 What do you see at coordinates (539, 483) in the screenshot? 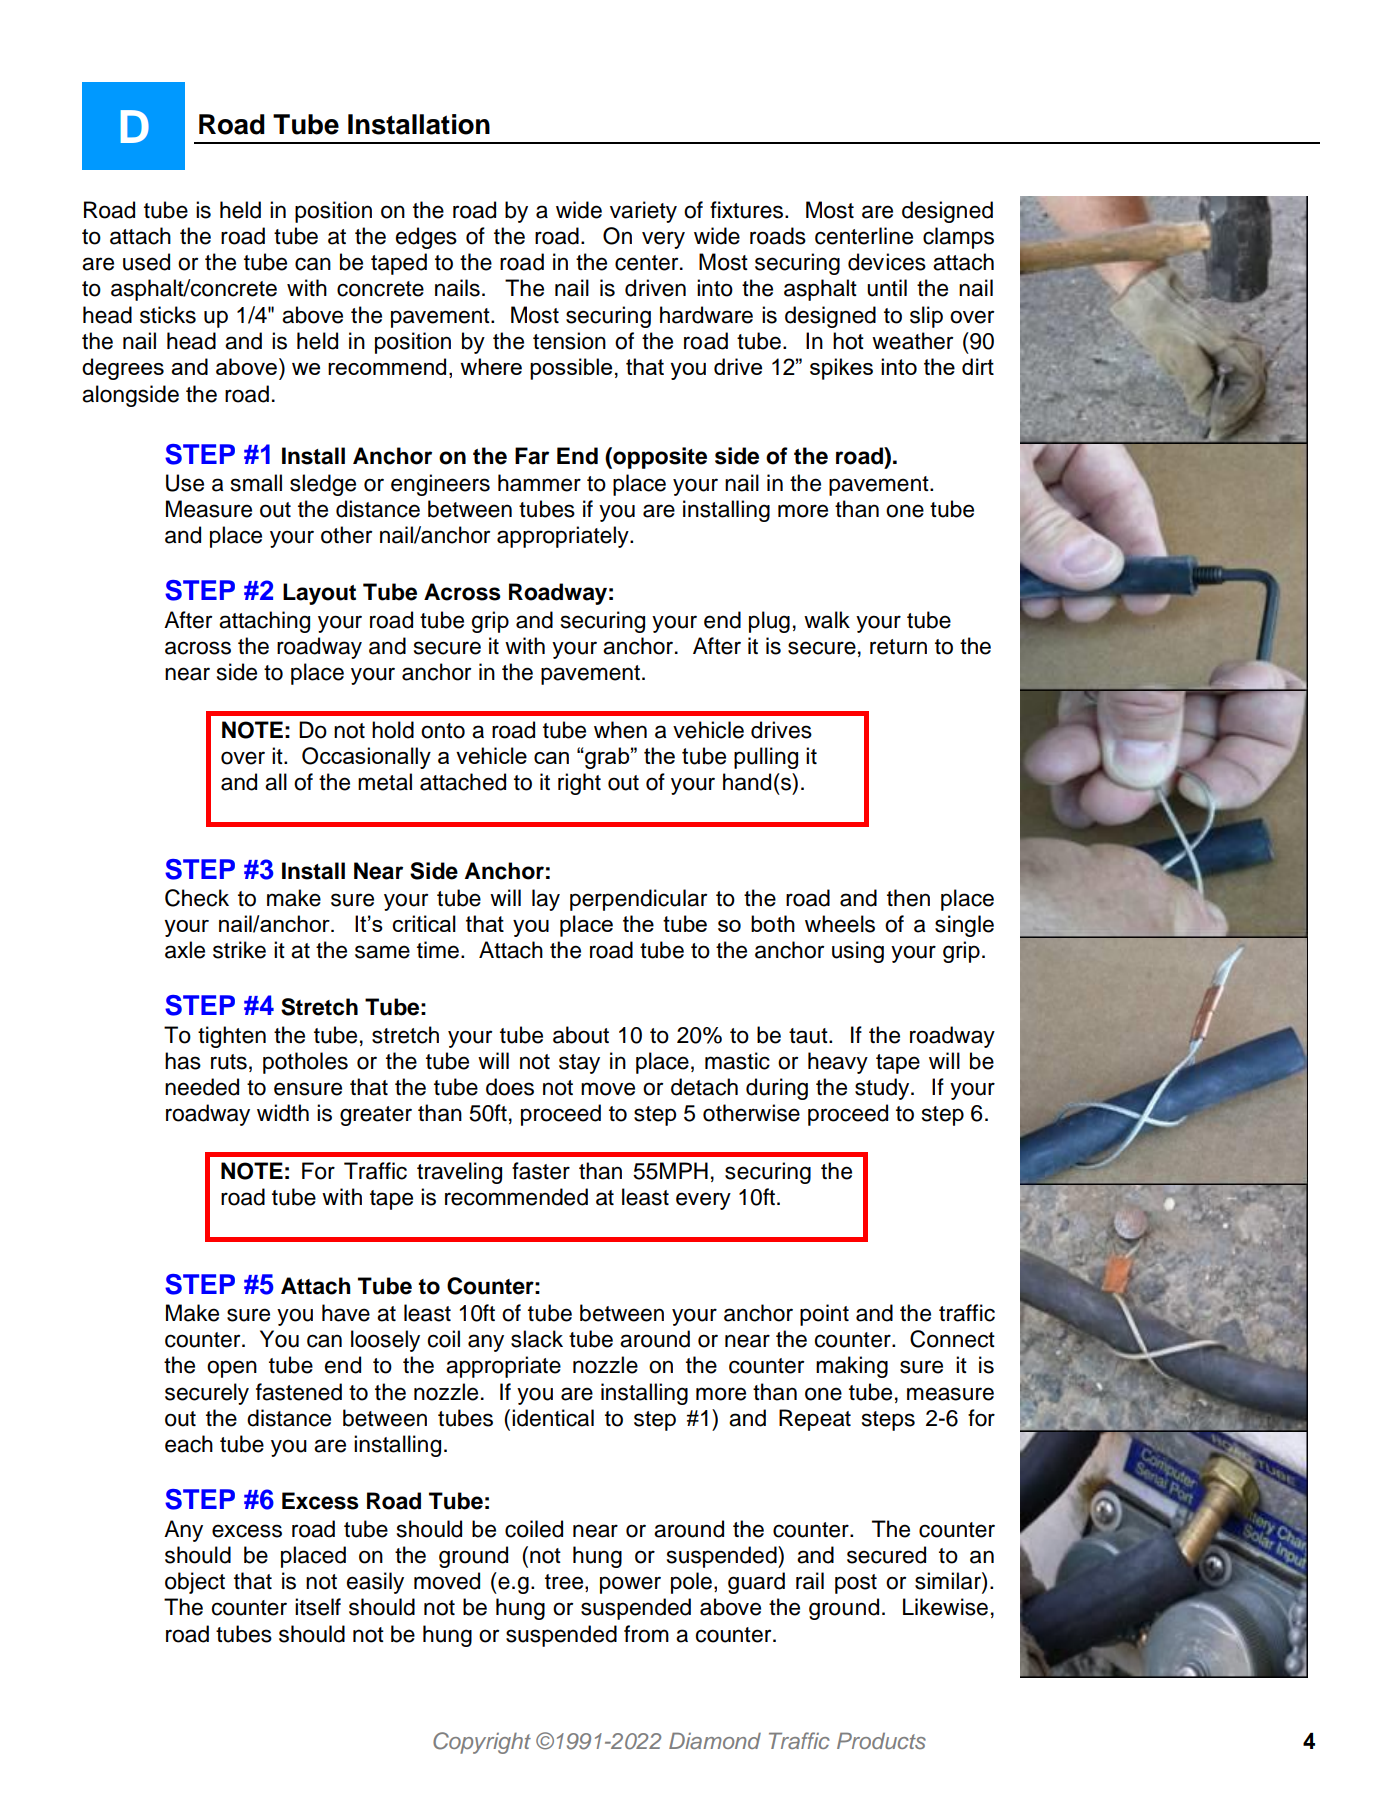
I see `hammer` at bounding box center [539, 483].
